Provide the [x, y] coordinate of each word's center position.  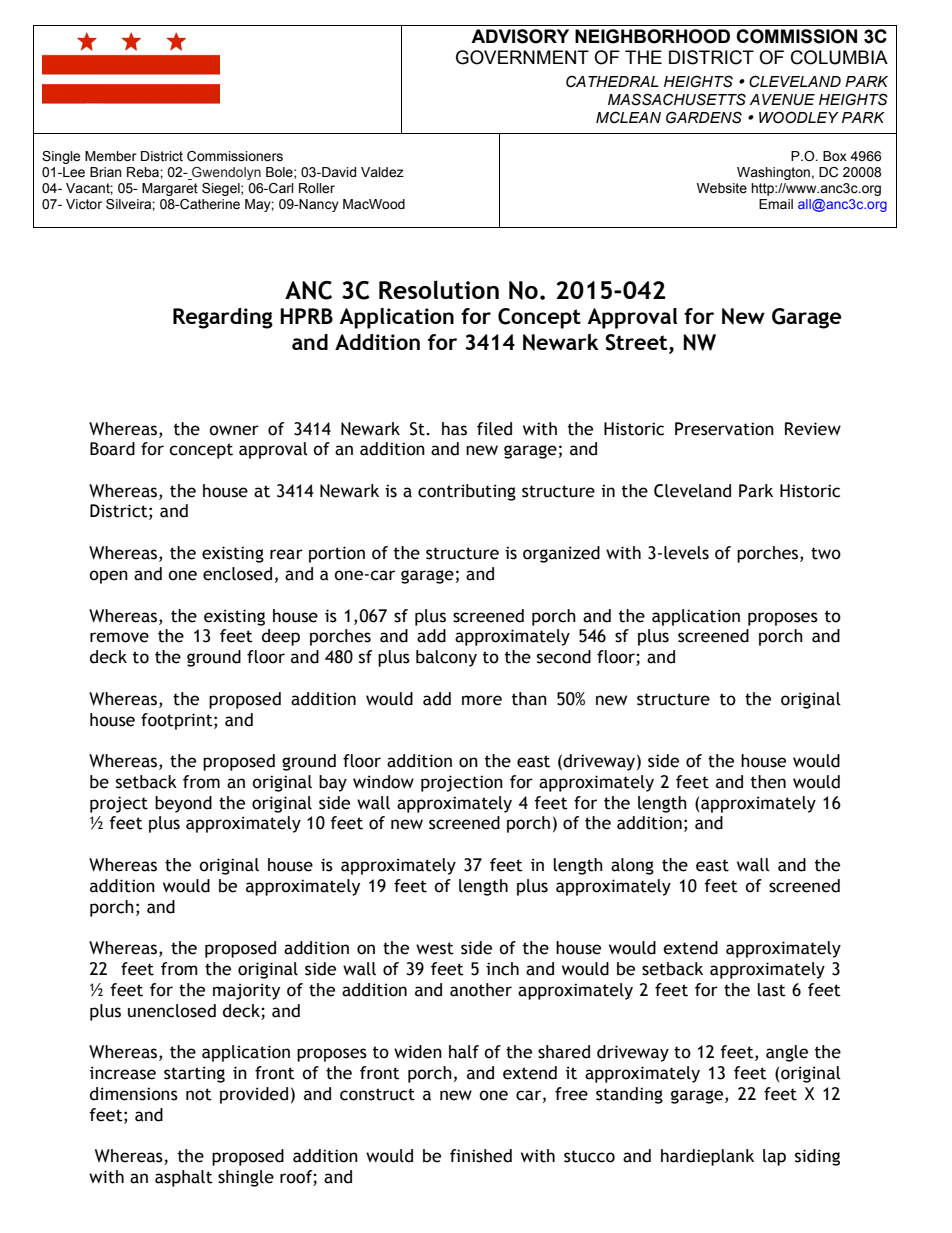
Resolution [439, 289]
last [772, 990]
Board [112, 449]
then [768, 782]
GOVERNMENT [522, 57]
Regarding [223, 318]
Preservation [724, 429]
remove [119, 637]
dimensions [134, 1094]
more [482, 700]
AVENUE [782, 100]
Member [111, 156]
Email [776, 204]
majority [246, 991]
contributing [467, 492]
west [435, 948]
